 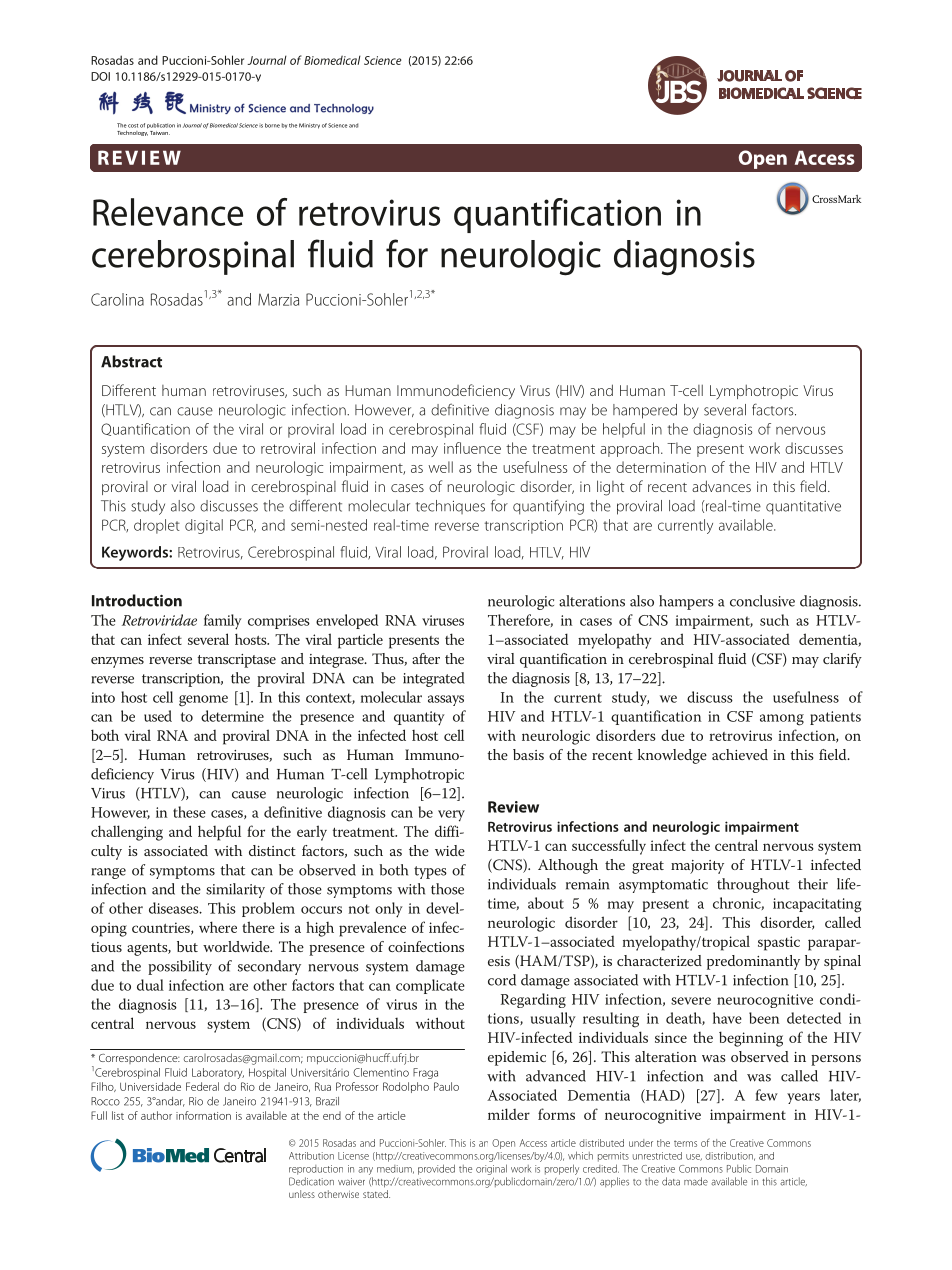 I want to click on Biomedical, so click(x=332, y=60).
